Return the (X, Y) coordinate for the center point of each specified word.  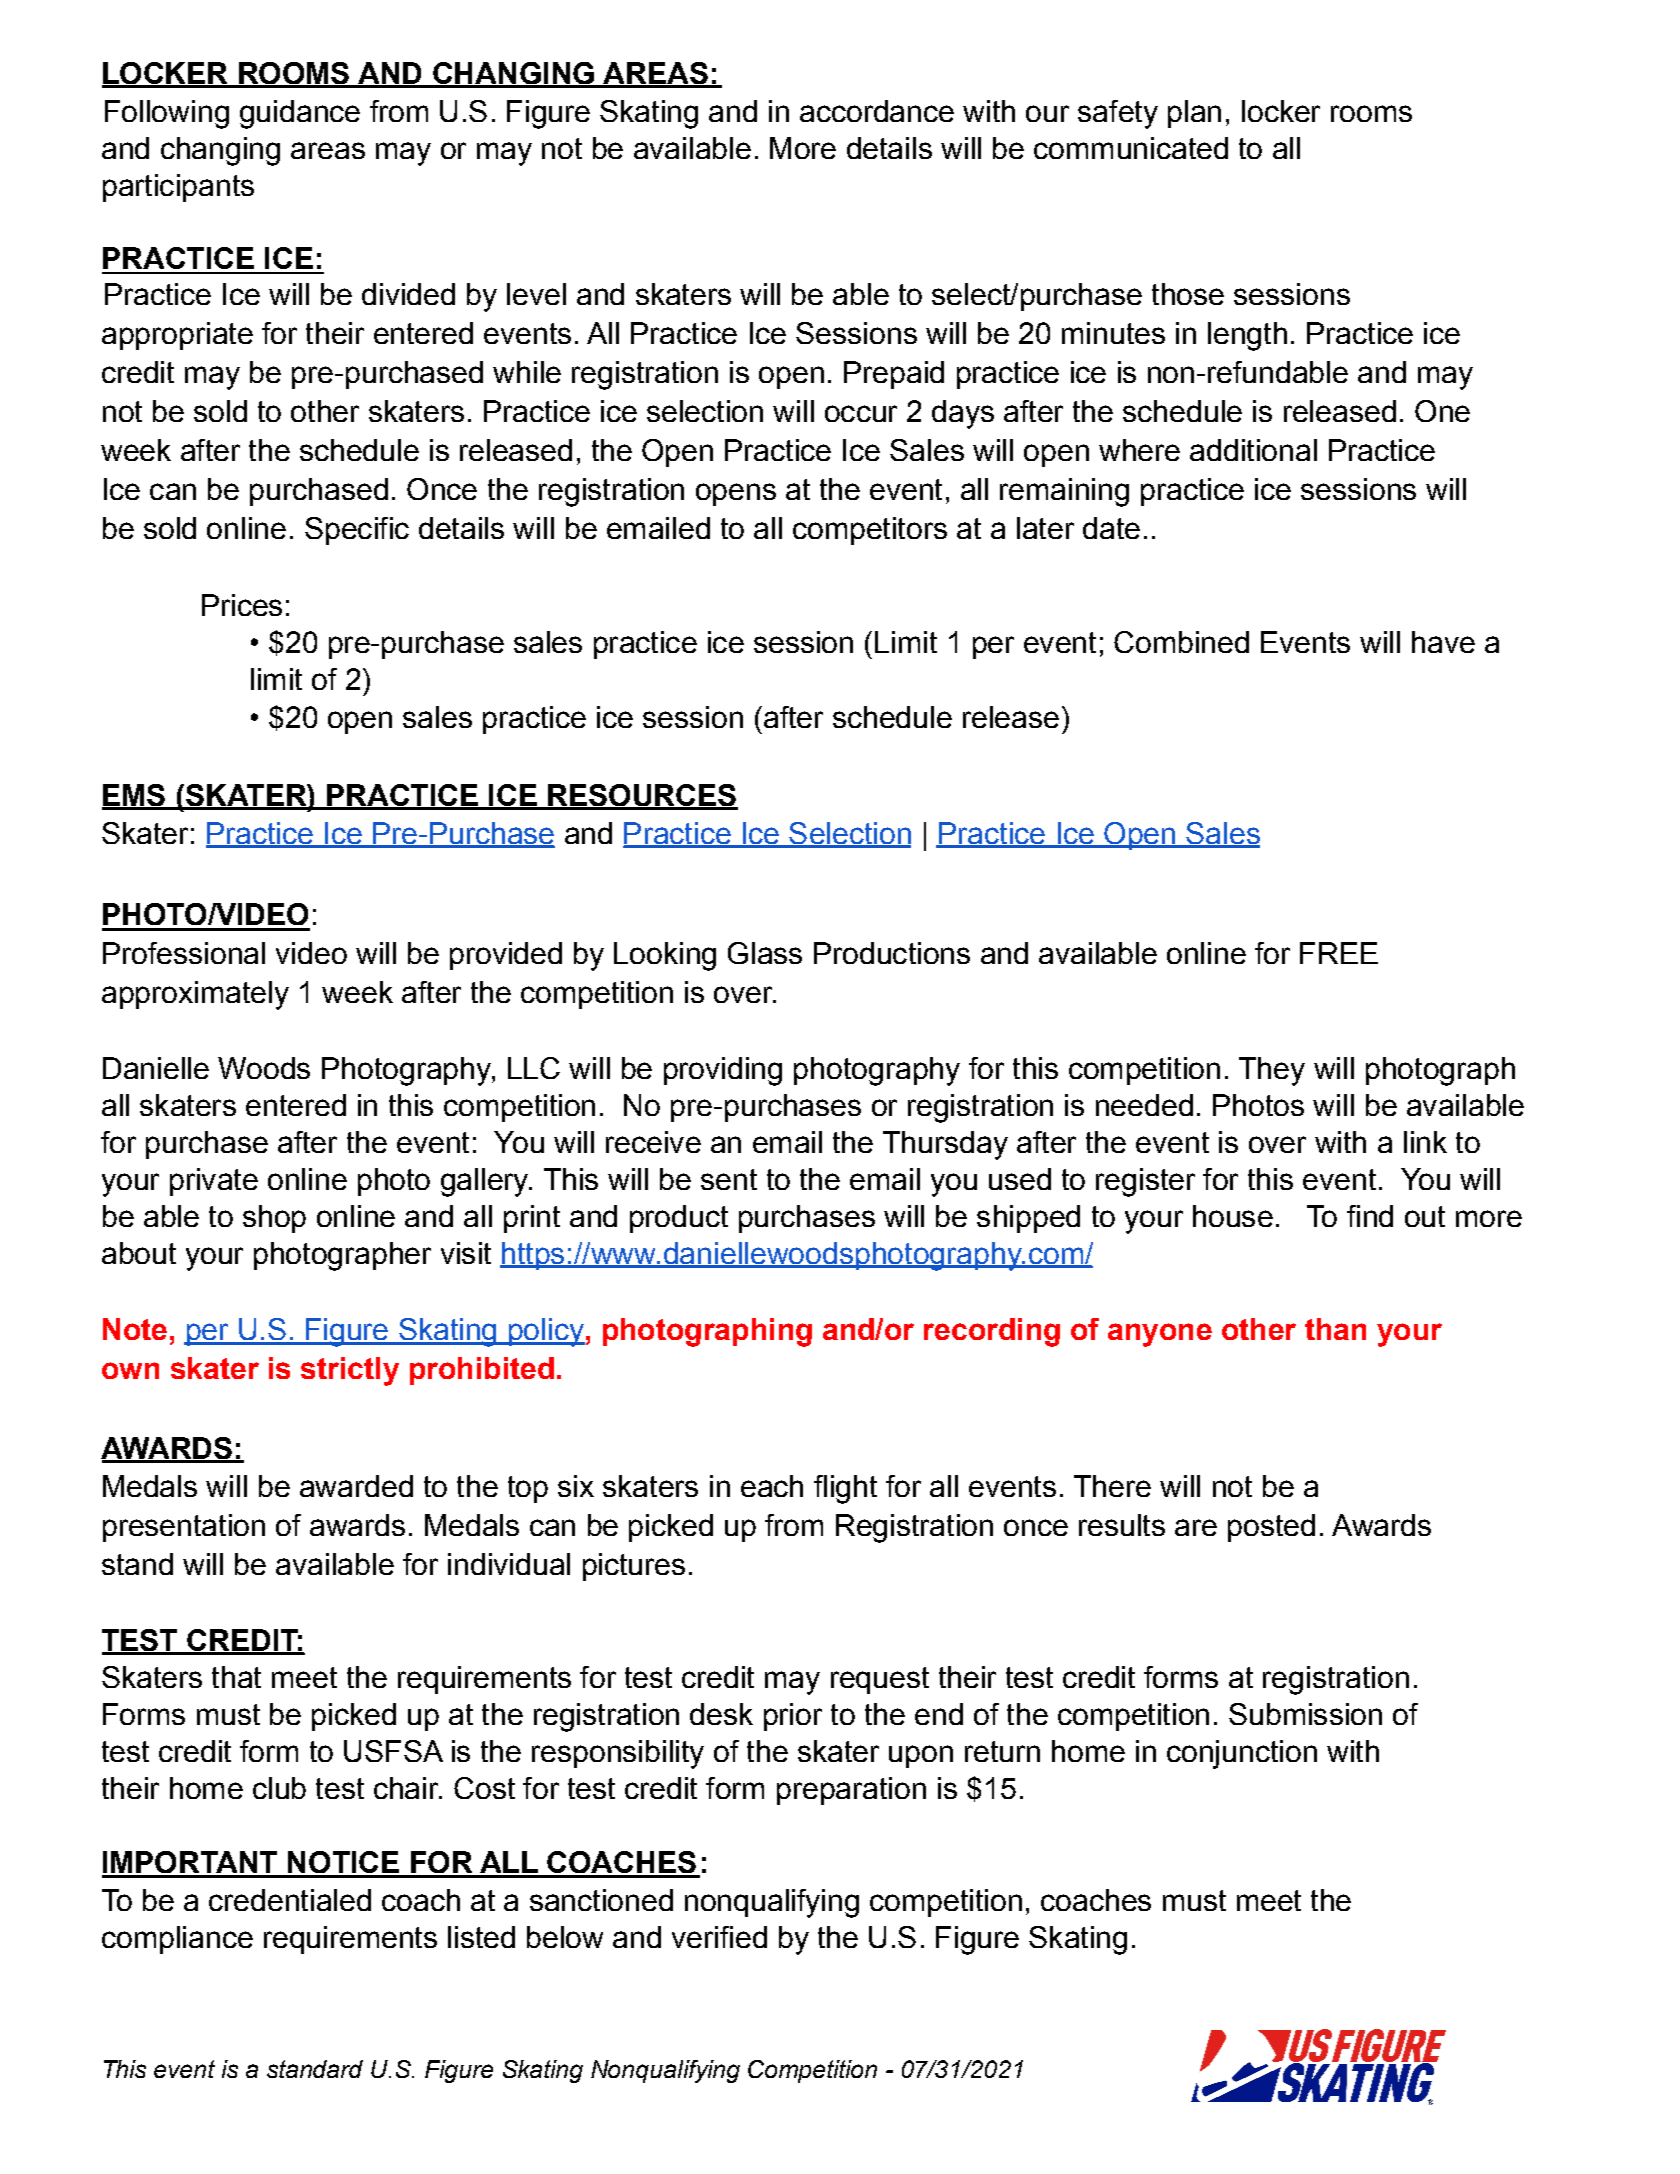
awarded (356, 1486)
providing (723, 1071)
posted (1271, 1528)
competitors (870, 531)
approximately (195, 995)
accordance (877, 111)
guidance (300, 114)
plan (1194, 114)
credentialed (290, 1900)
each (772, 1486)
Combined (1181, 642)
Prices (242, 605)
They (1272, 1071)
